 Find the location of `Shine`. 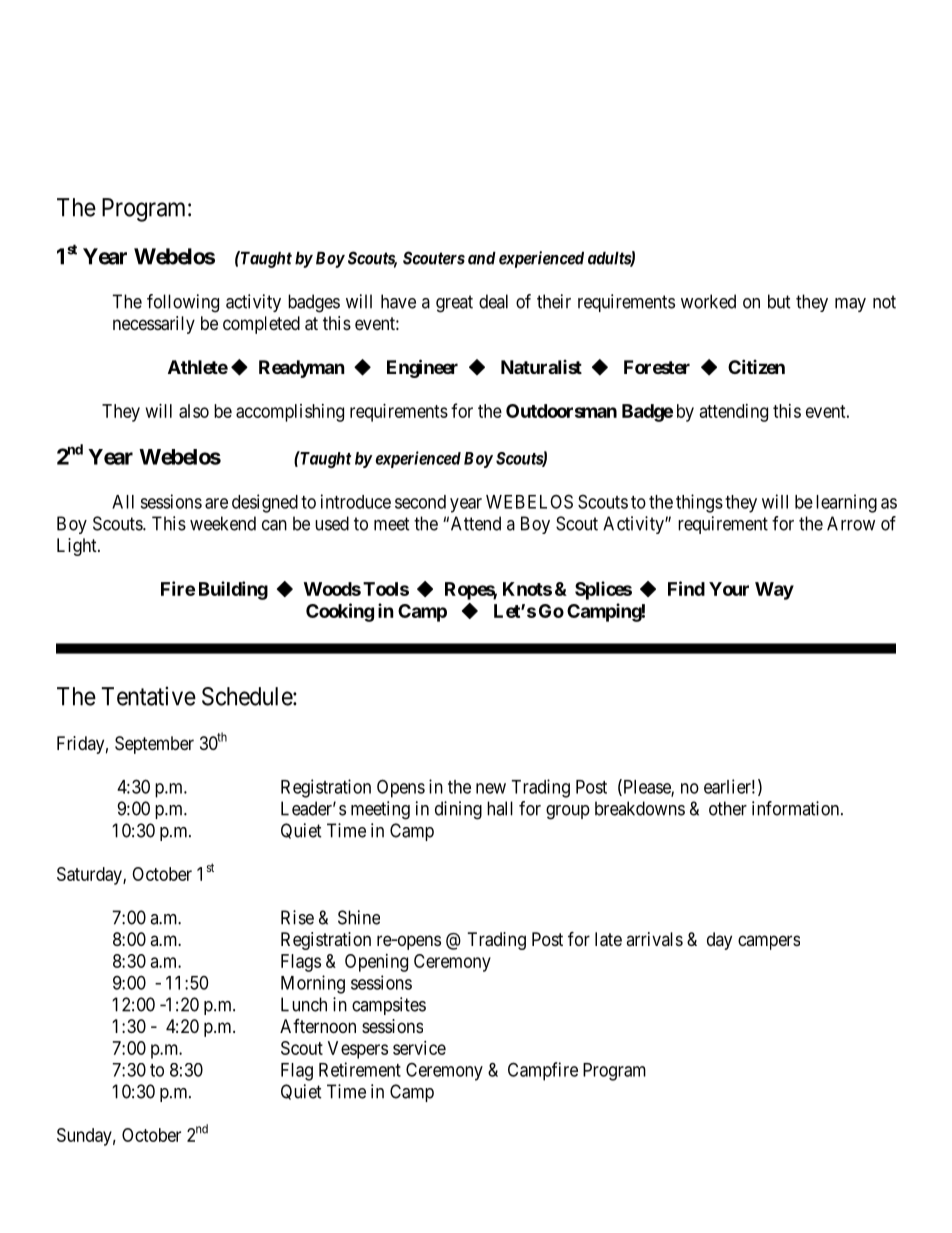

Shine is located at coordinates (359, 917).
